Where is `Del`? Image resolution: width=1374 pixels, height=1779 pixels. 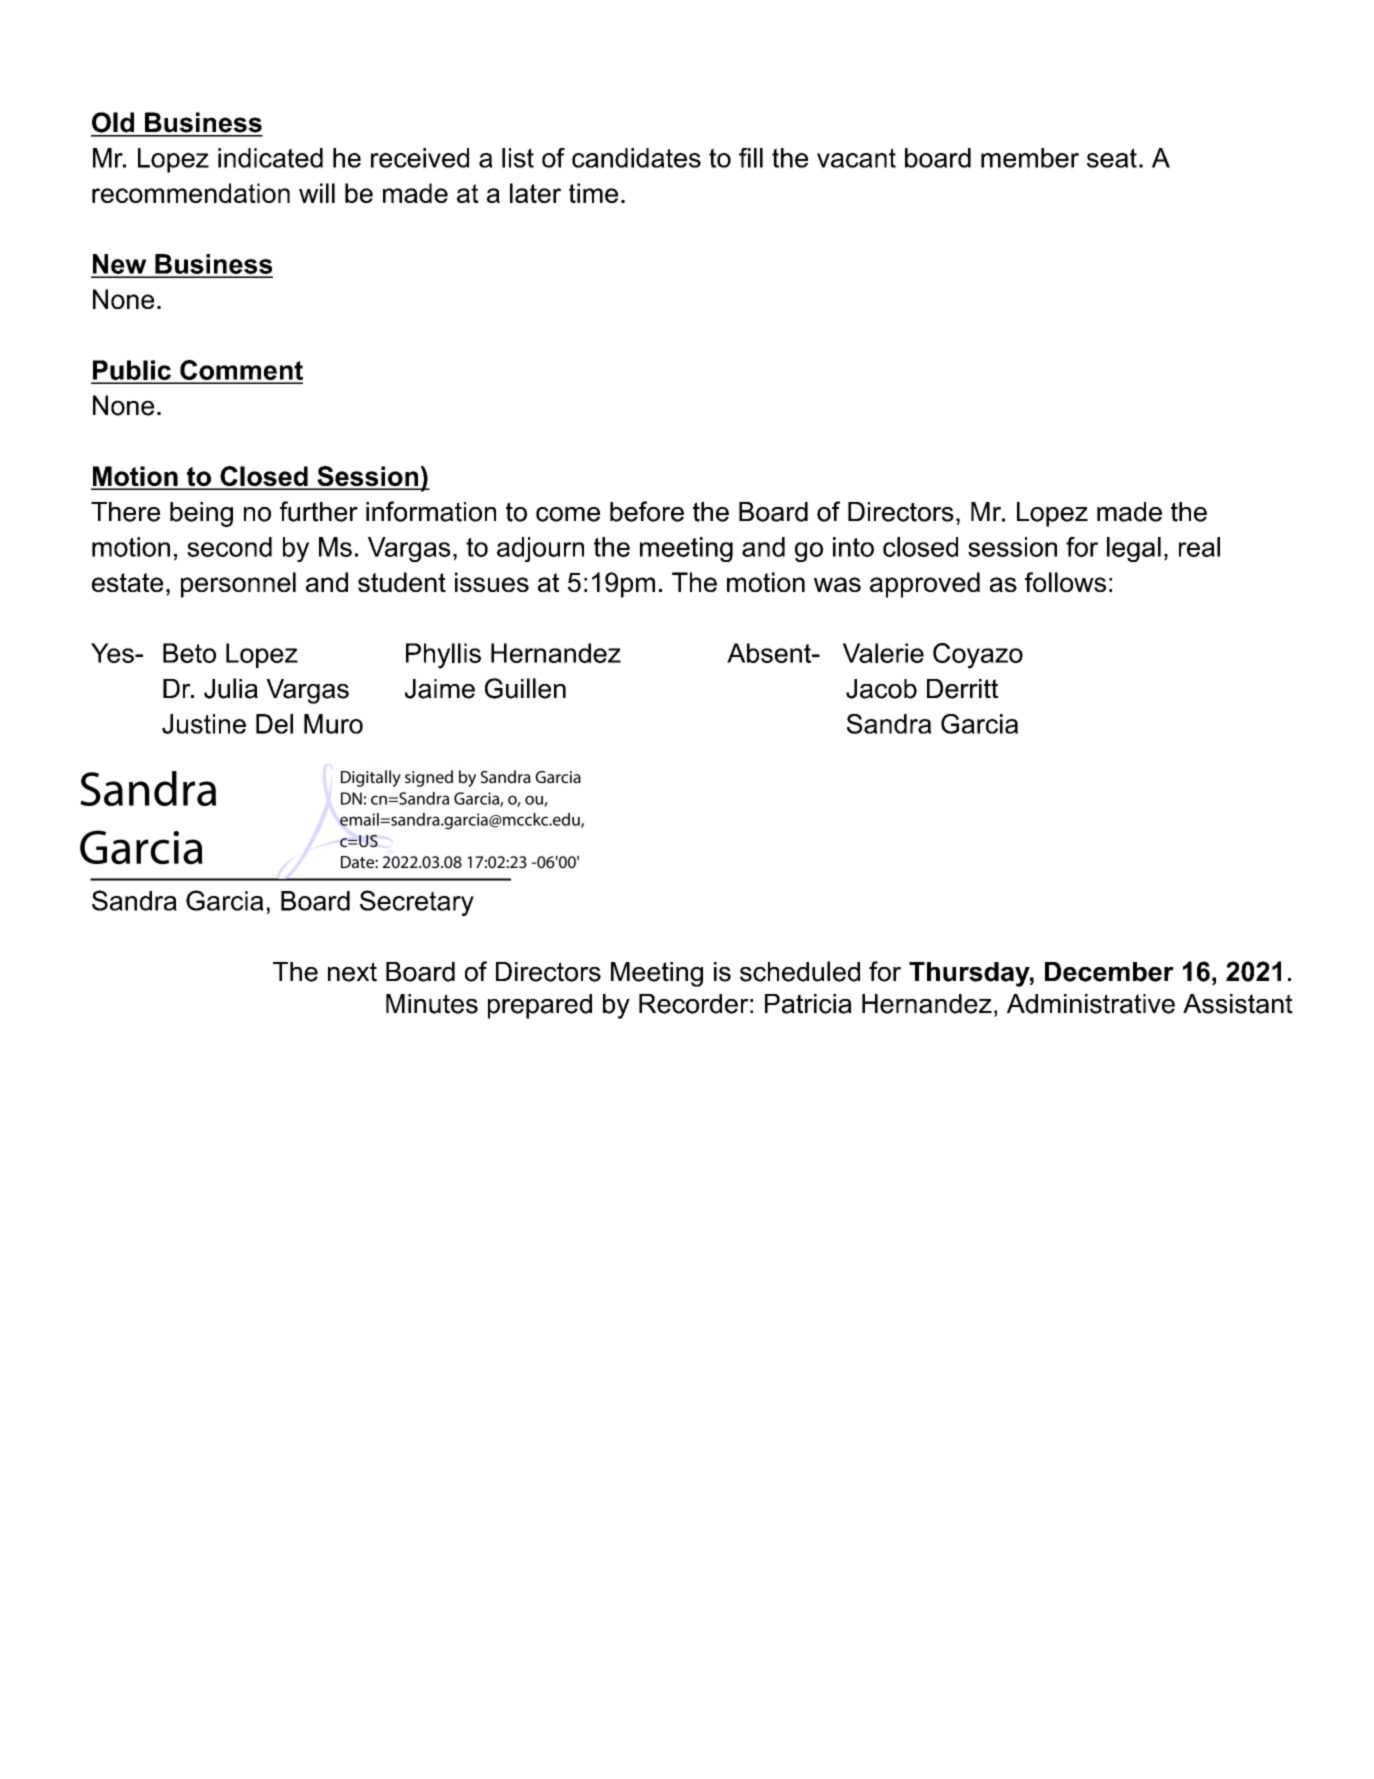 Del is located at coordinates (274, 724).
